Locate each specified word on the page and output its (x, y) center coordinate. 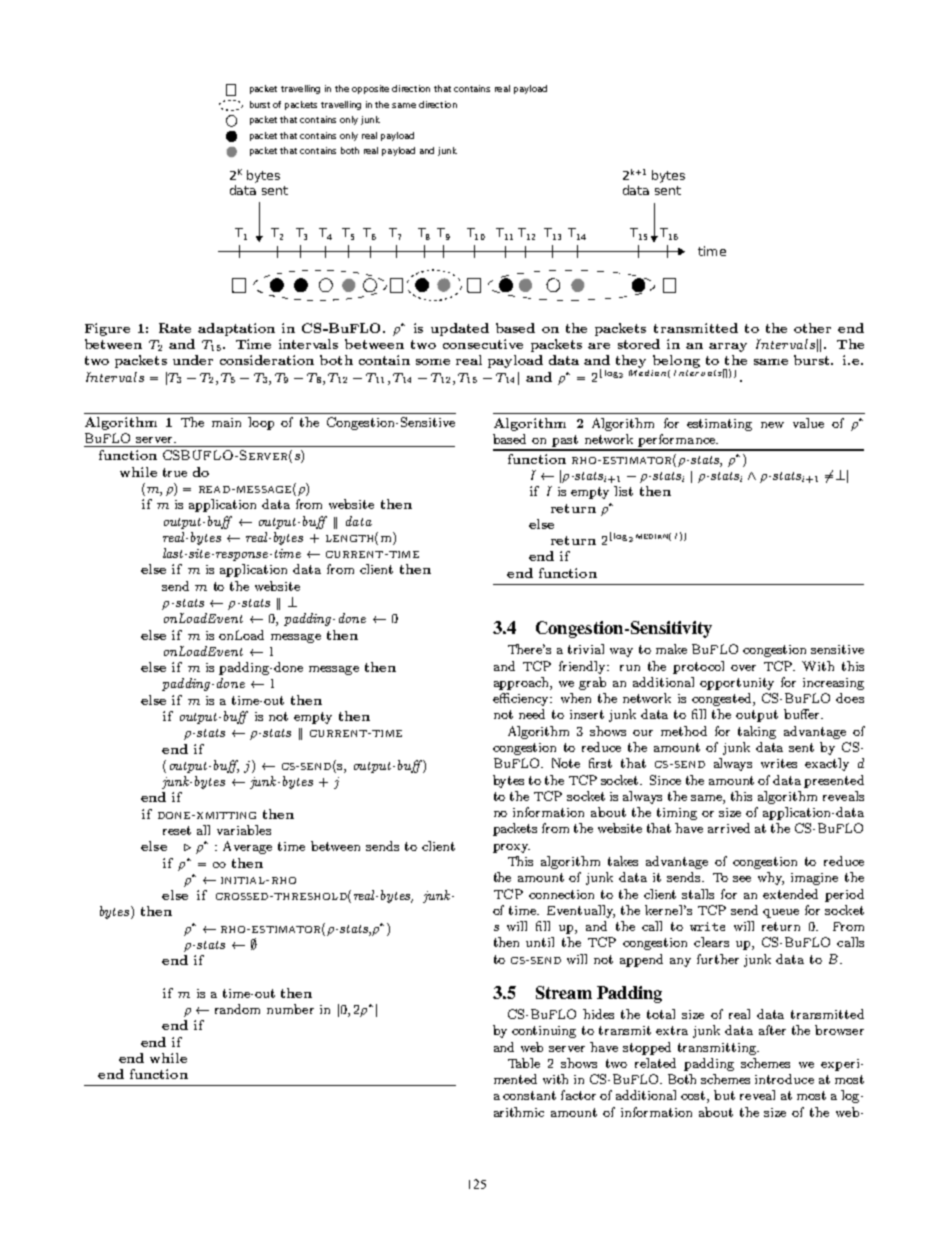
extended (790, 894)
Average (247, 847)
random (237, 1009)
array (728, 347)
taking (757, 732)
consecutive (483, 344)
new (772, 425)
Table (524, 1063)
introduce (784, 1079)
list (623, 491)
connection (561, 894)
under (193, 360)
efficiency (522, 699)
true (175, 472)
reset (177, 830)
